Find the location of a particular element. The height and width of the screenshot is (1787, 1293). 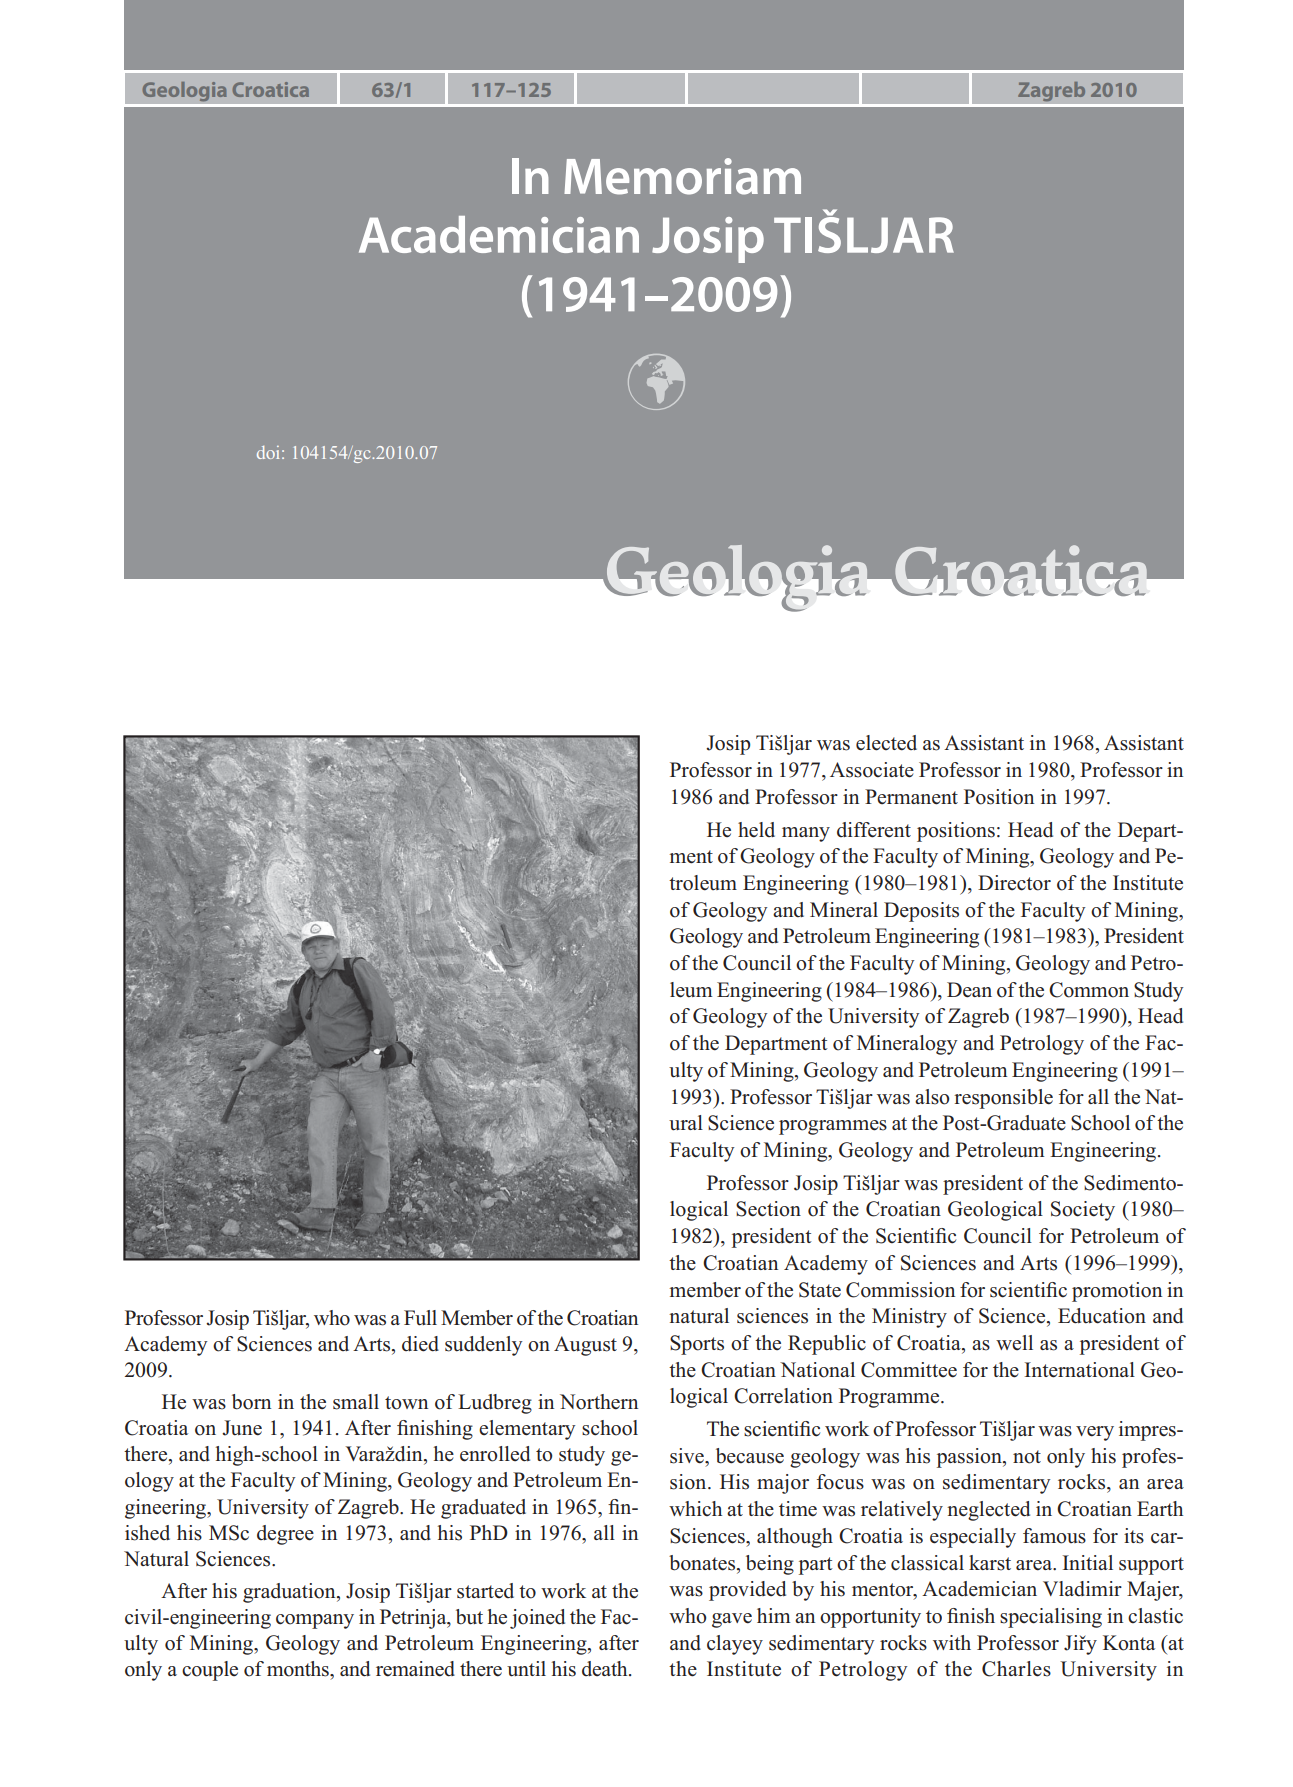

different is located at coordinates (874, 830).
